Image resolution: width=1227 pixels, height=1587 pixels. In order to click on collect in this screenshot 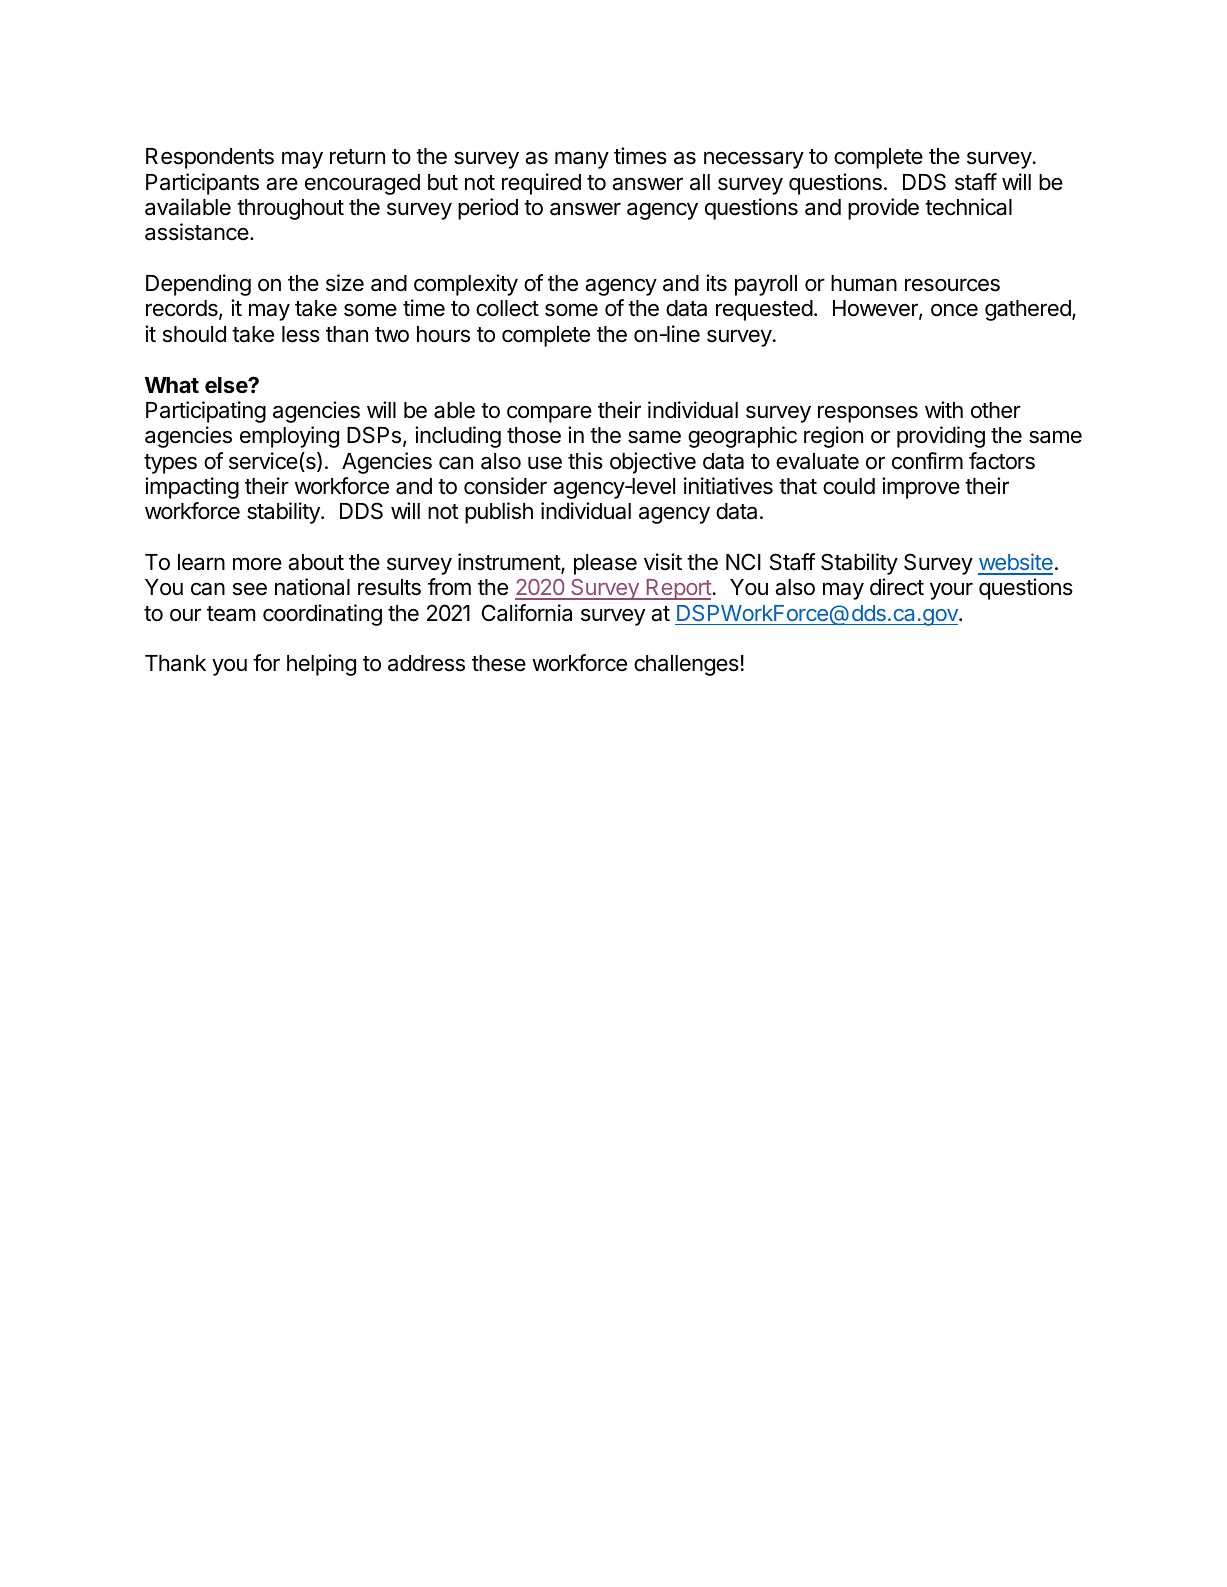, I will do `click(507, 308)`.
